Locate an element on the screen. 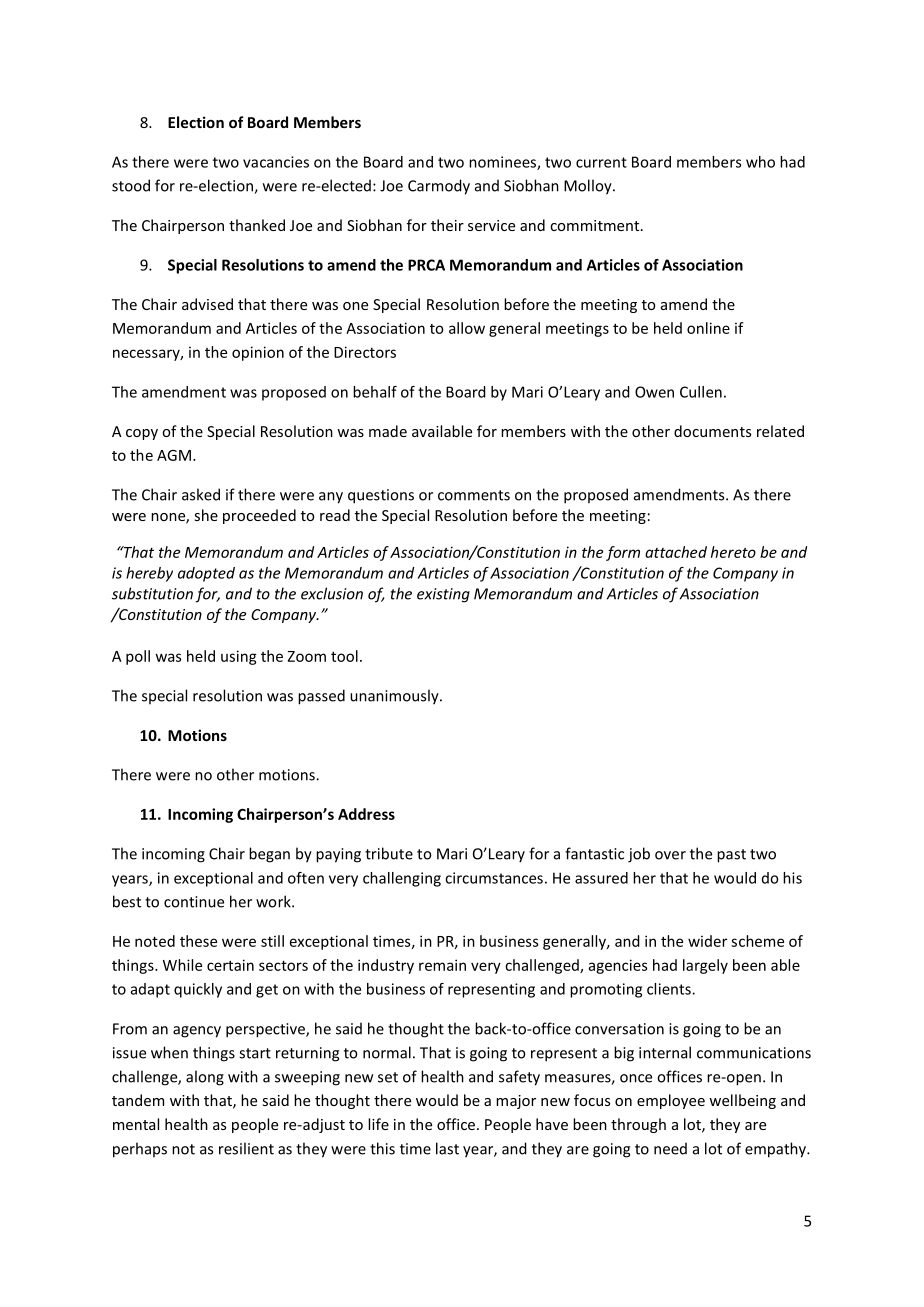 This screenshot has width=924, height=1307. circumstances is located at coordinates (494, 878).
